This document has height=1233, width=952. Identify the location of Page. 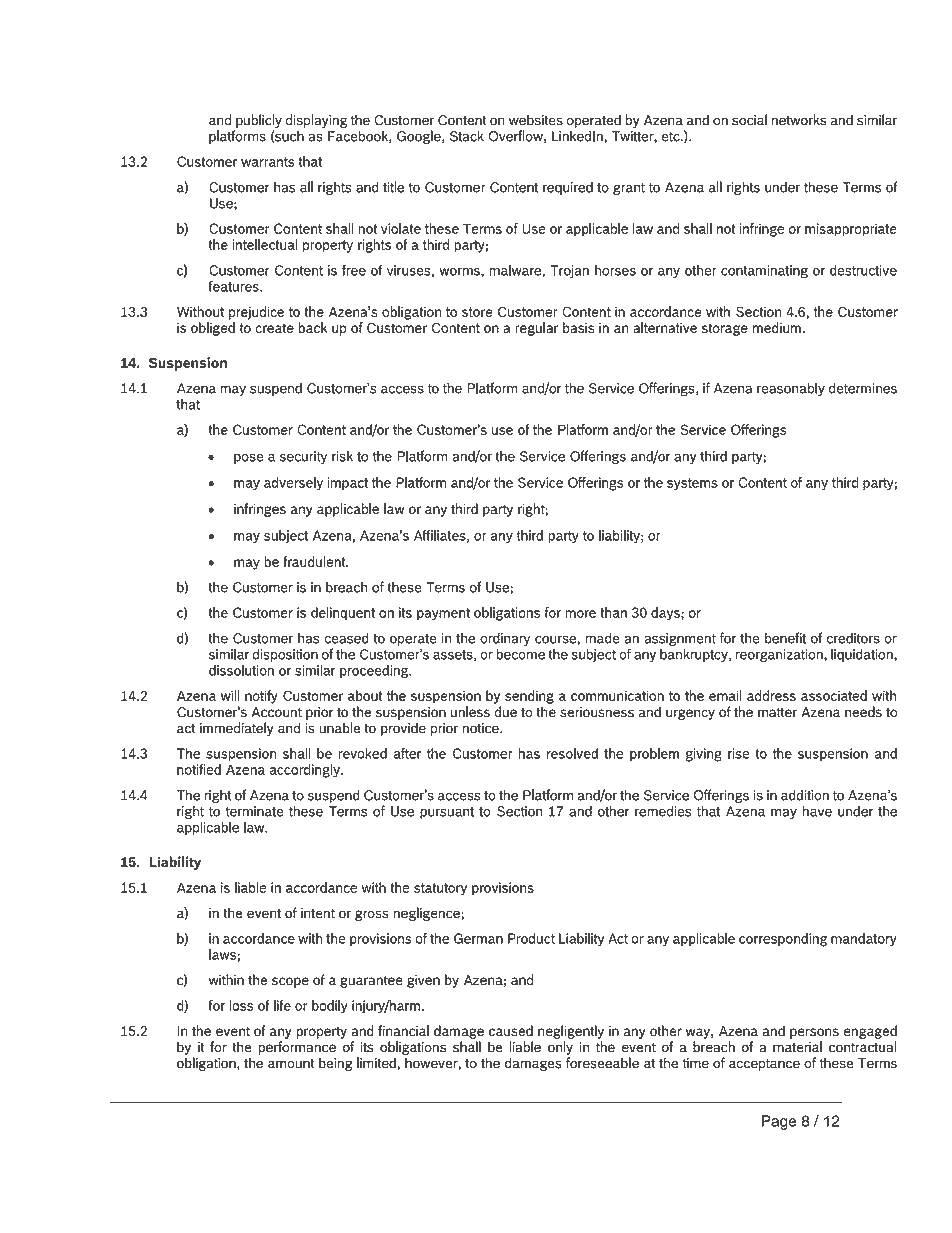
(779, 1122).
